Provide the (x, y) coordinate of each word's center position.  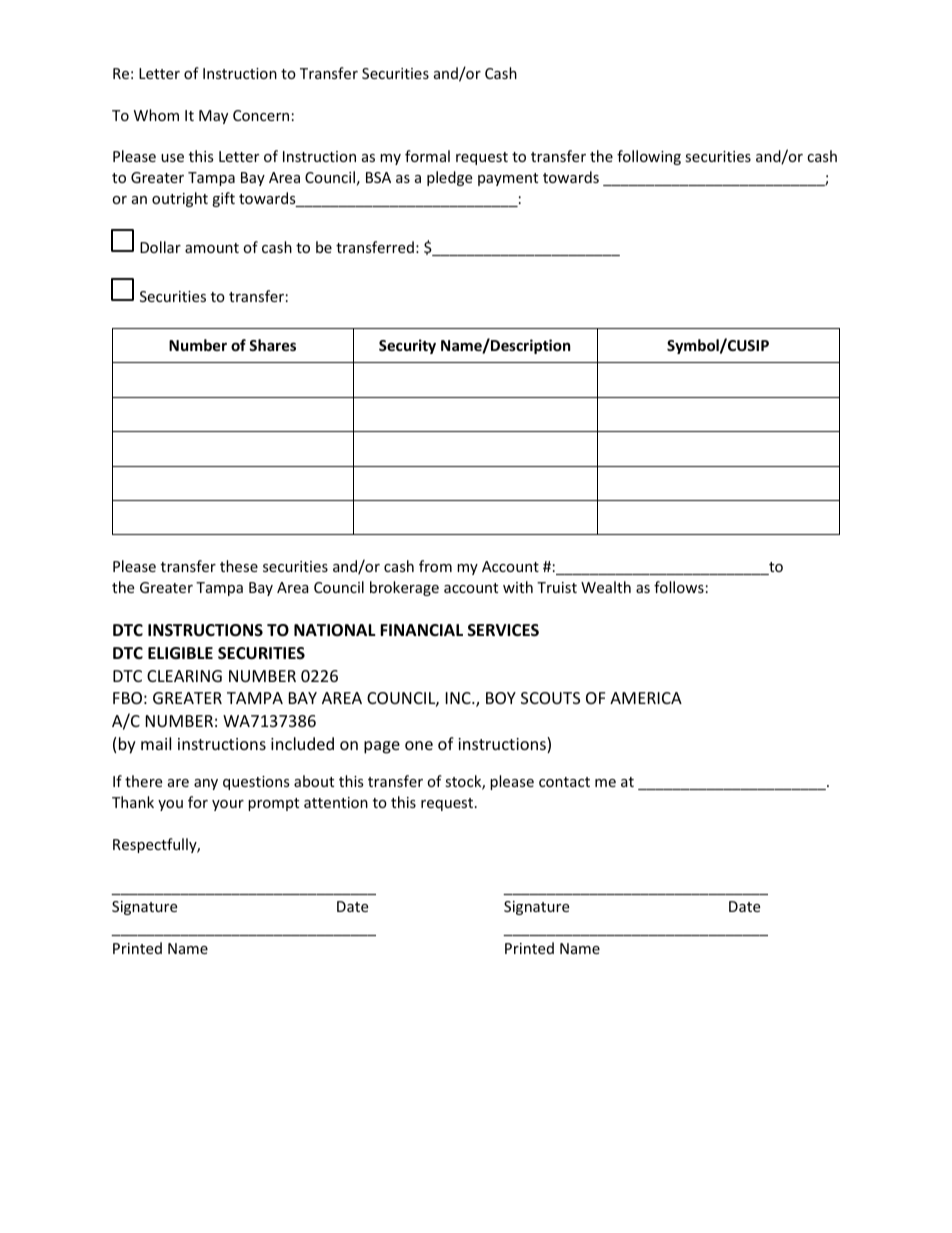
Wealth (606, 587)
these (239, 566)
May (213, 117)
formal (427, 156)
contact (564, 782)
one (419, 745)
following (649, 157)
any (206, 784)
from (435, 566)
